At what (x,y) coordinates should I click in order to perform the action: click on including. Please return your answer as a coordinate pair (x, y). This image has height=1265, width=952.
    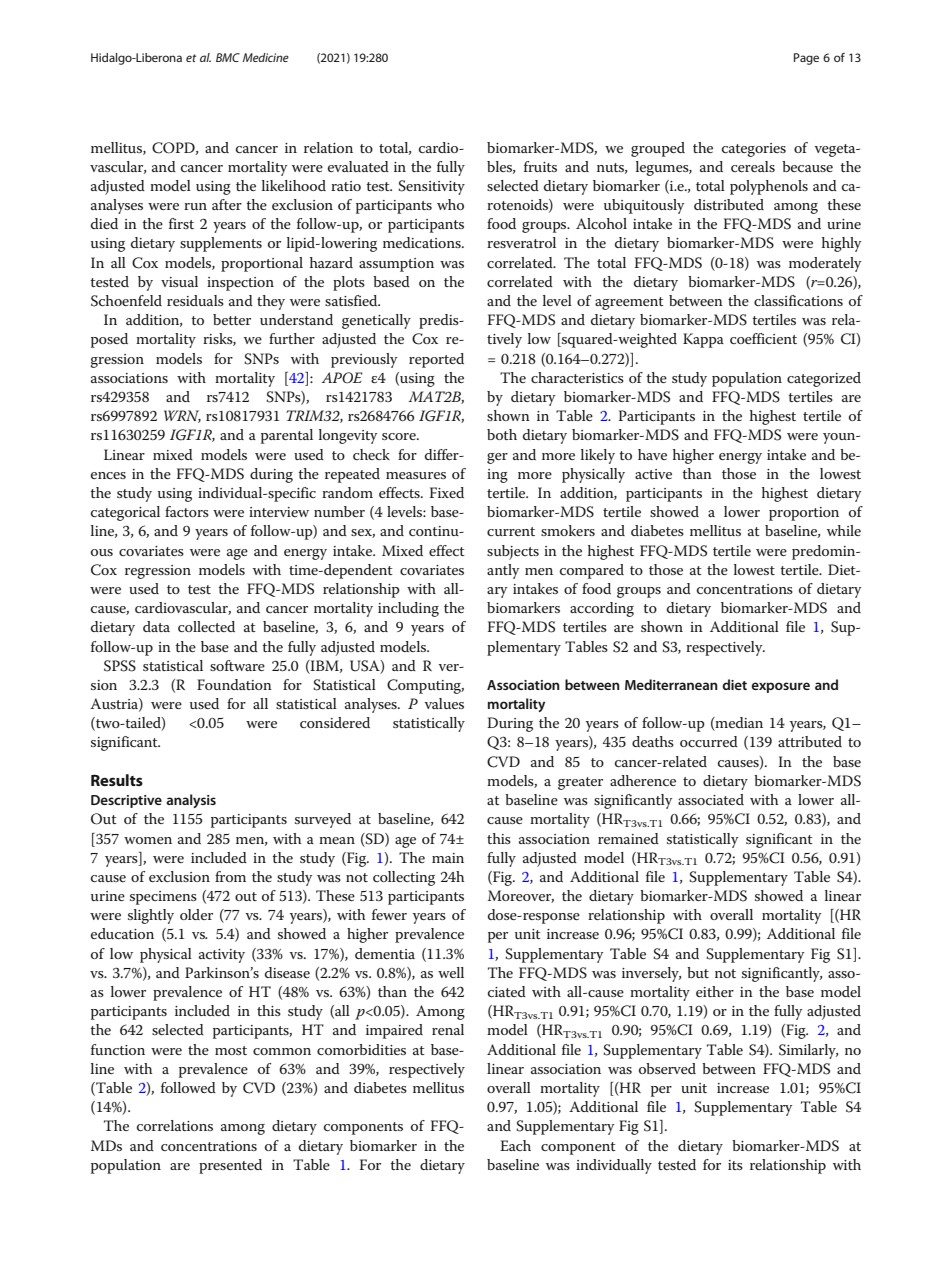
    Looking at the image, I should click on (408, 609).
